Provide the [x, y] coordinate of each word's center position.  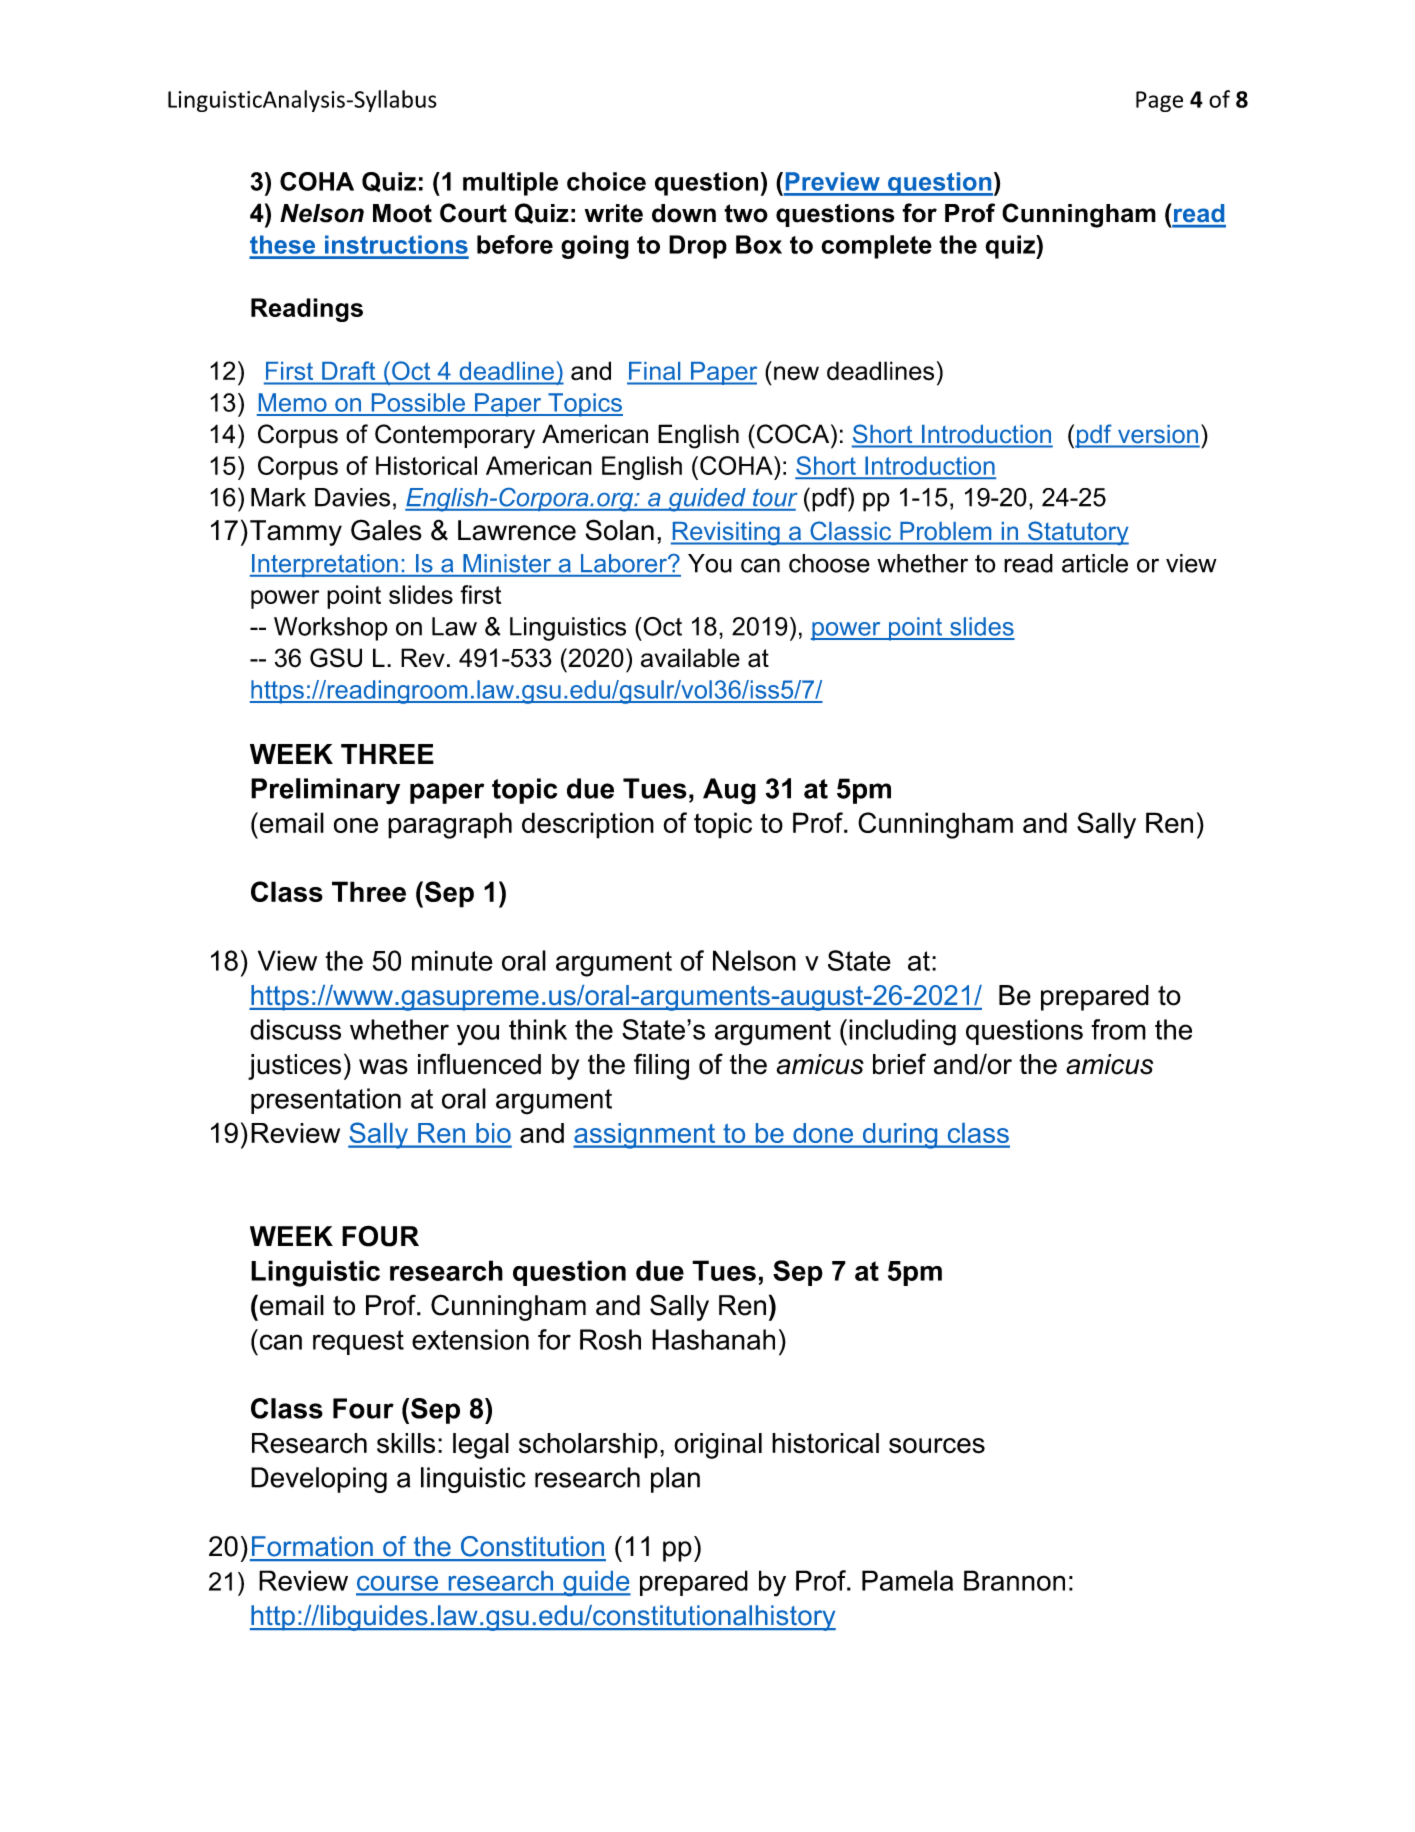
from [1118, 1029]
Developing [319, 1480]
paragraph [450, 825]
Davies [352, 497]
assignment [645, 1136]
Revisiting [726, 533]
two [746, 213]
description [588, 825]
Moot [402, 213]
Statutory [1077, 533]
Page [1159, 101]
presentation [326, 1101]
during [900, 1136]
